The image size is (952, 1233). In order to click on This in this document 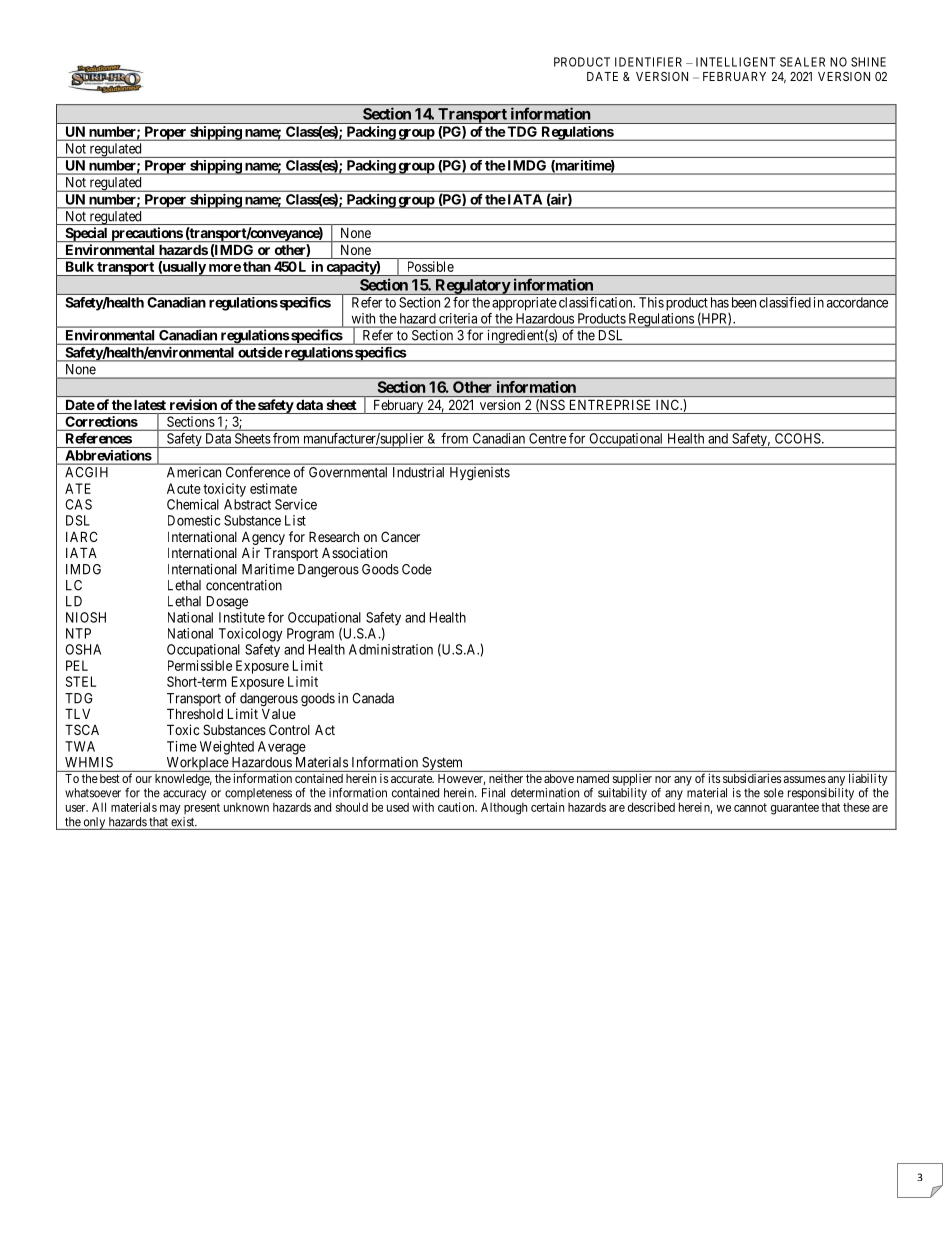, I will do `click(651, 302)`.
